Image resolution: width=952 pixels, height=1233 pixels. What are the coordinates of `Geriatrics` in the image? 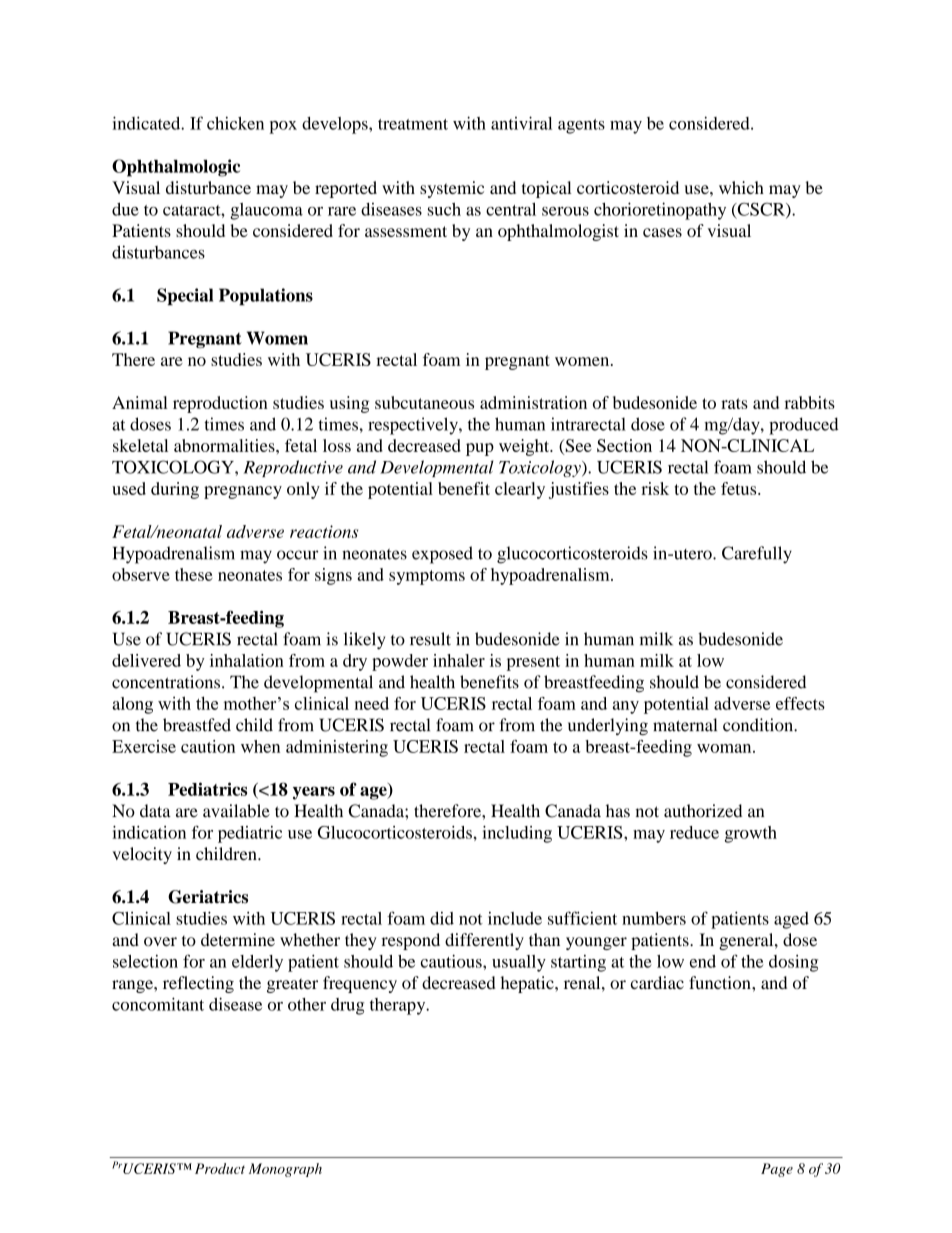 It's located at (208, 897).
